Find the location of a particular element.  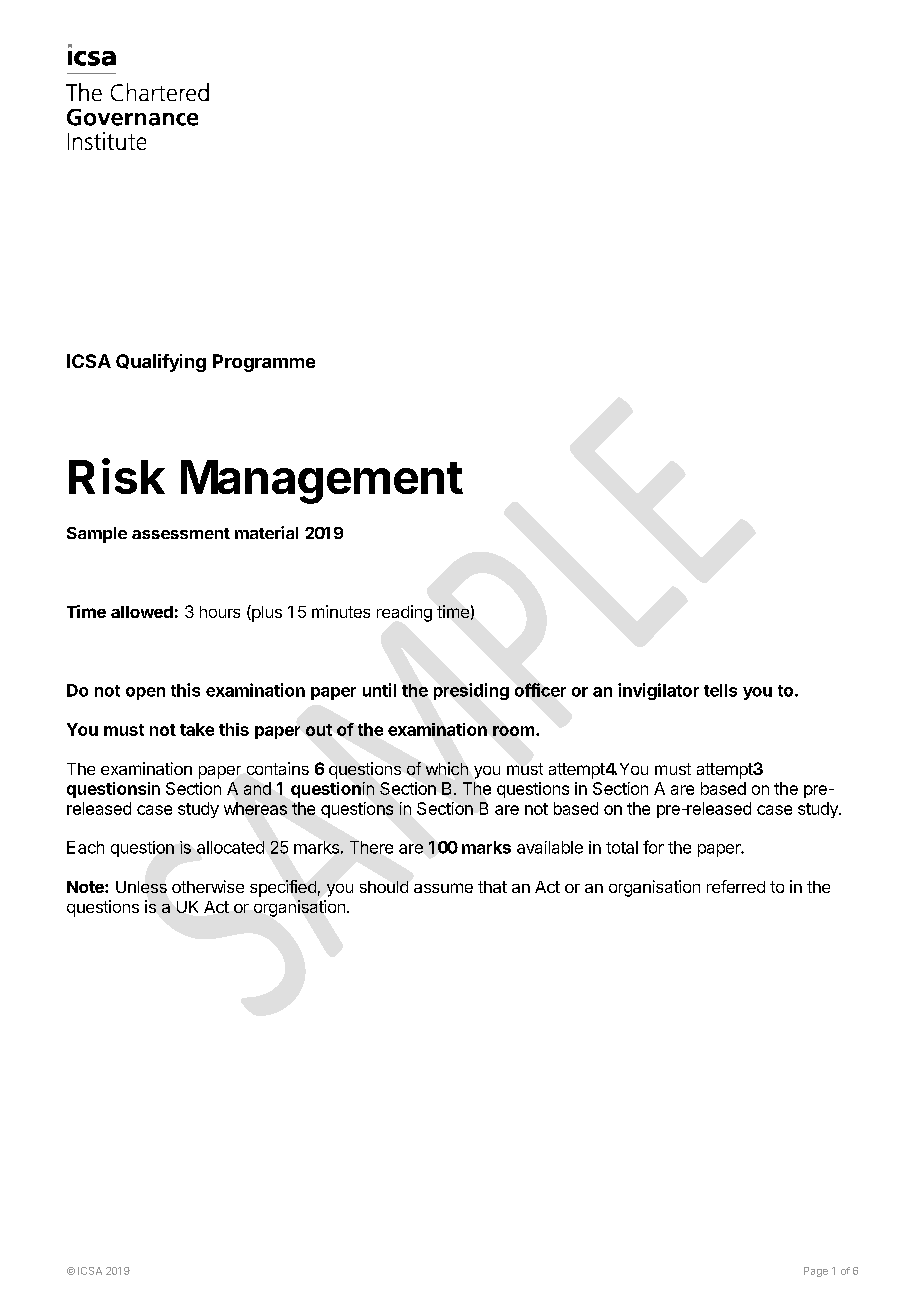

Unless is located at coordinates (141, 887).
